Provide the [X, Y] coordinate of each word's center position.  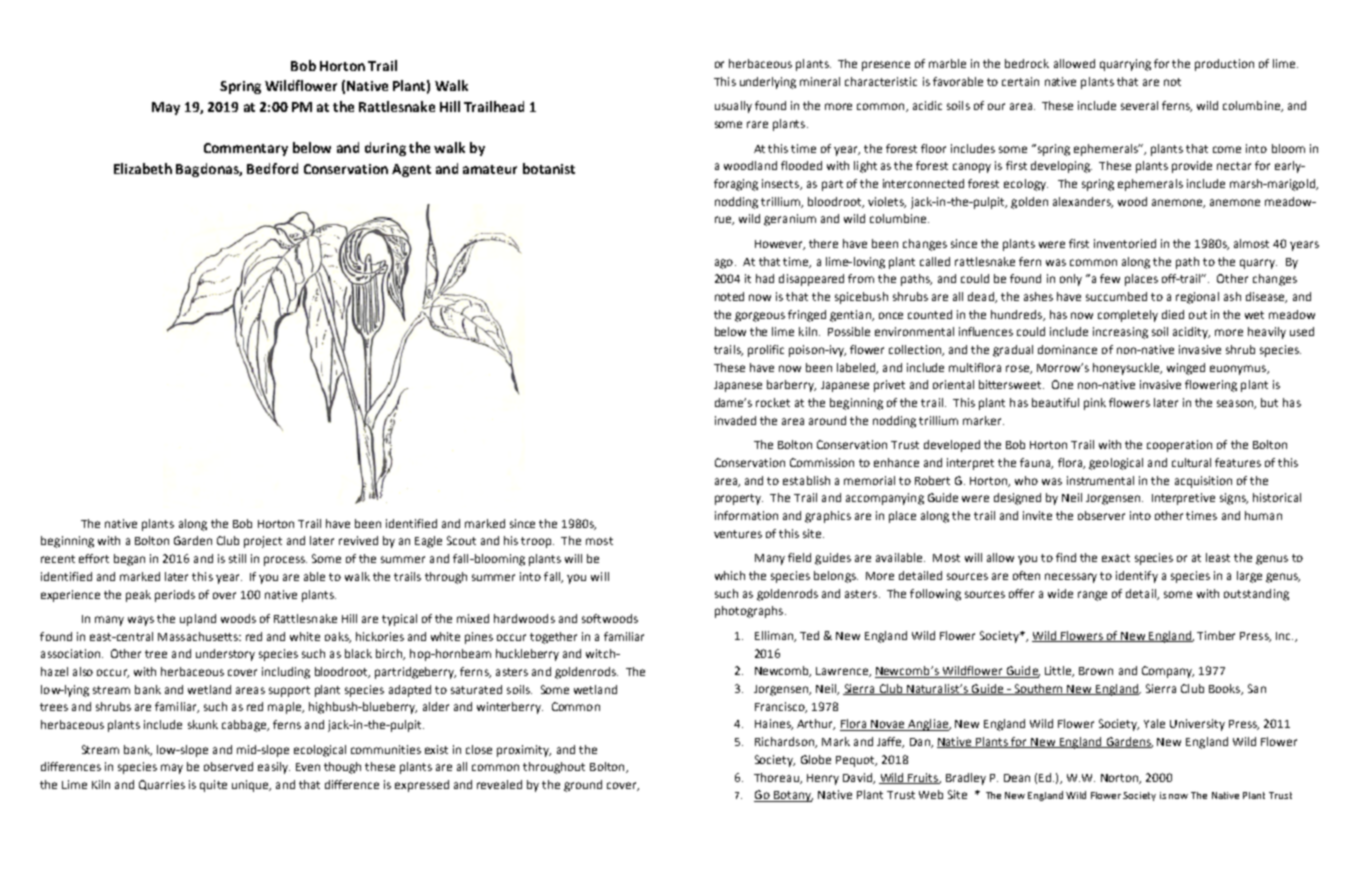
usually [733, 107]
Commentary [246, 149]
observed [228, 766]
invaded [735, 420]
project [263, 542]
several [1139, 105]
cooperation [1179, 446]
